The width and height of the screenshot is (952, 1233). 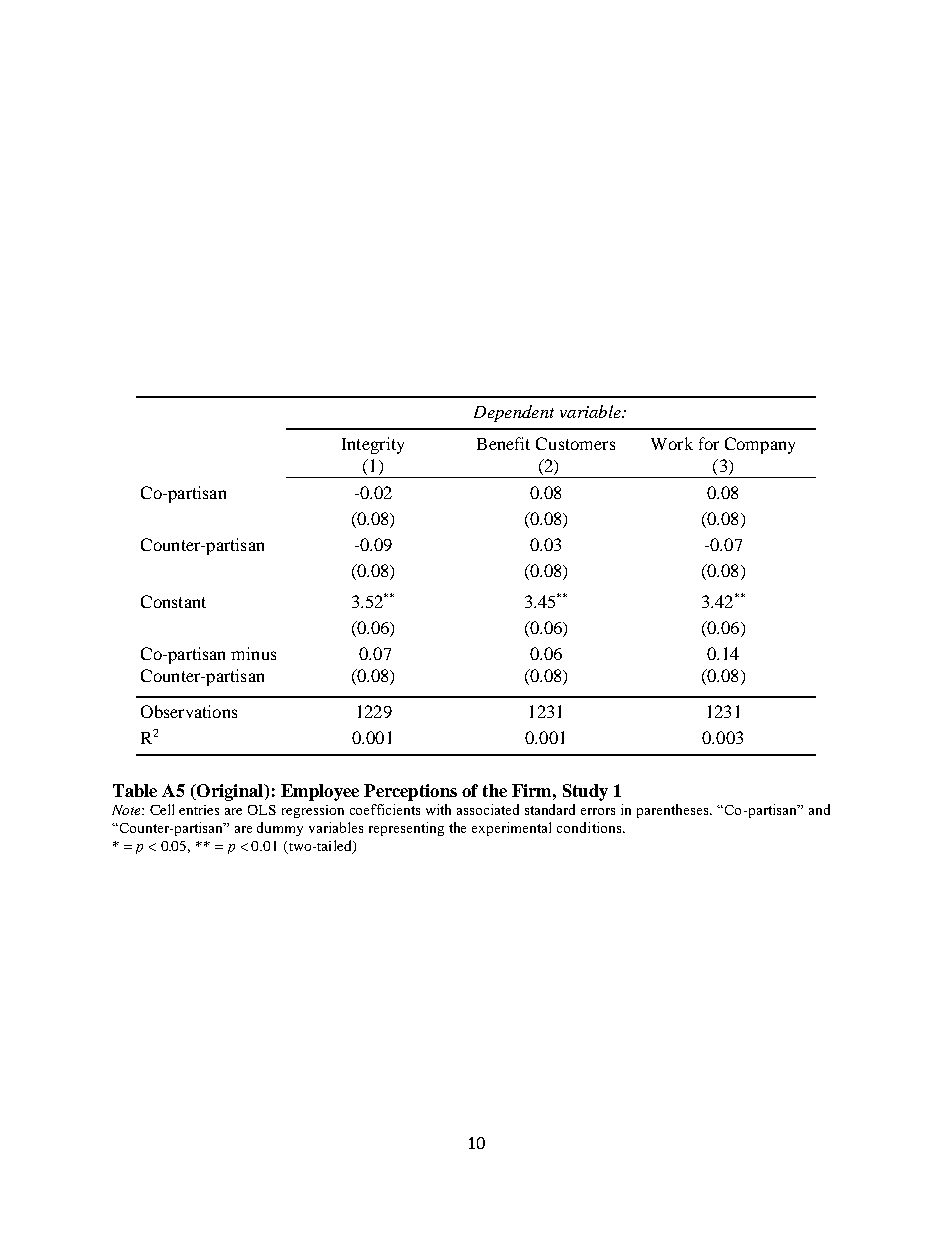 What do you see at coordinates (189, 711) in the screenshot?
I see `Observations` at bounding box center [189, 711].
